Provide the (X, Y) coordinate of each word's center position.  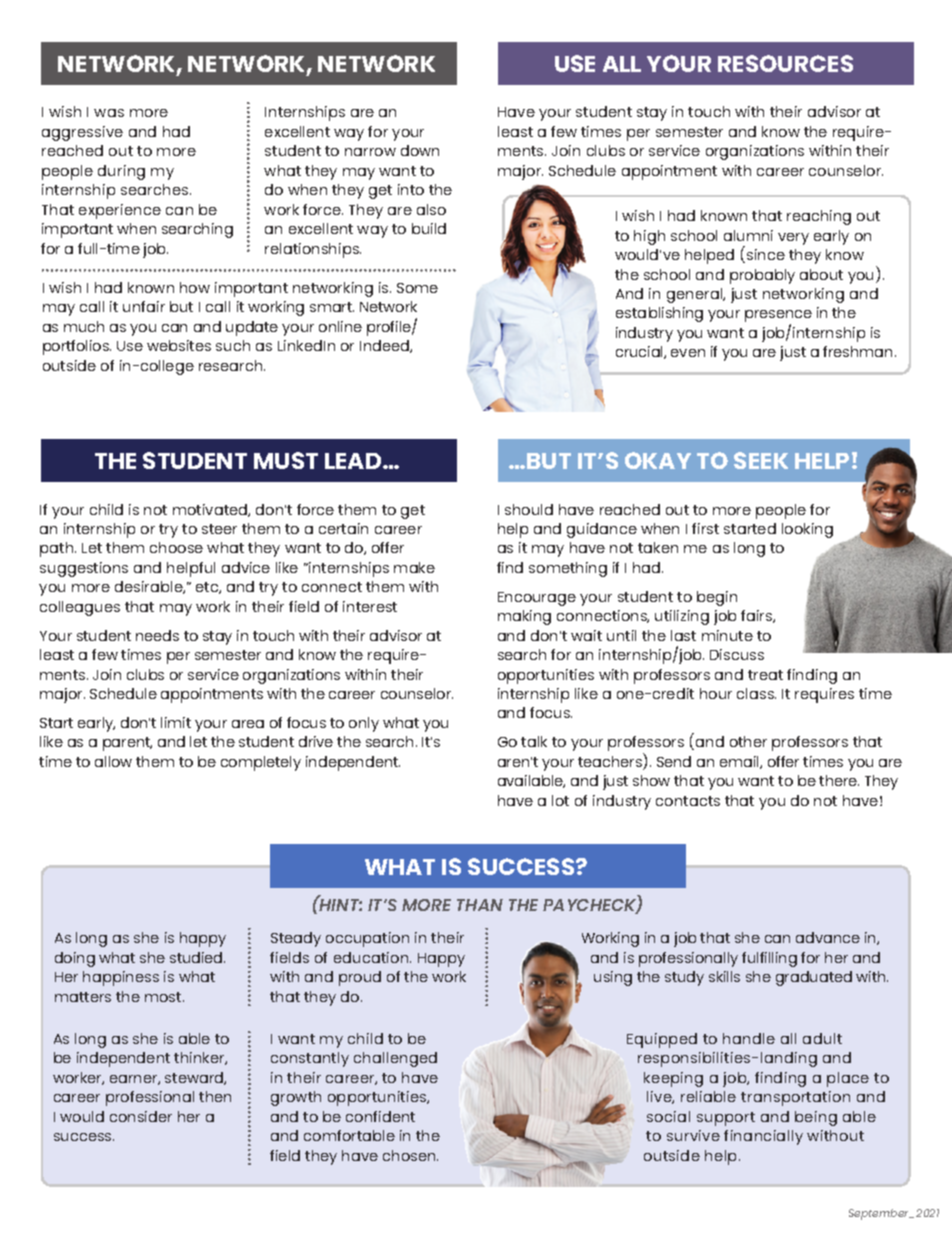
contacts (688, 801)
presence (778, 317)
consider (141, 1116)
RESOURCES (785, 63)
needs (157, 635)
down (420, 150)
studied (197, 957)
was (109, 113)
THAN (480, 905)
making (524, 617)
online (340, 326)
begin (717, 598)
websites (179, 345)
